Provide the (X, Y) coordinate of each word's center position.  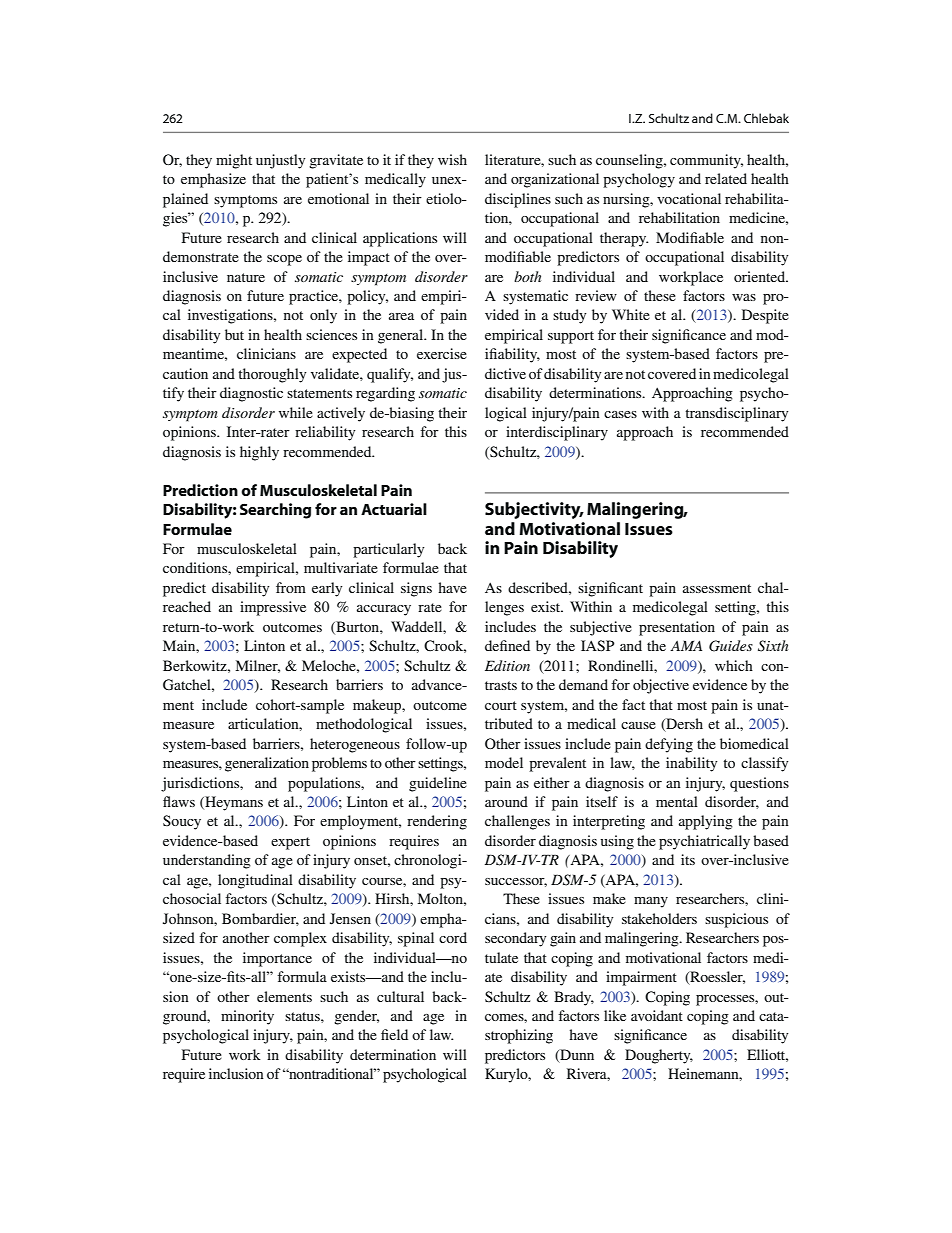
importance (277, 959)
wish (452, 159)
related (726, 178)
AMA (686, 645)
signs (416, 589)
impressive (273, 608)
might (234, 161)
